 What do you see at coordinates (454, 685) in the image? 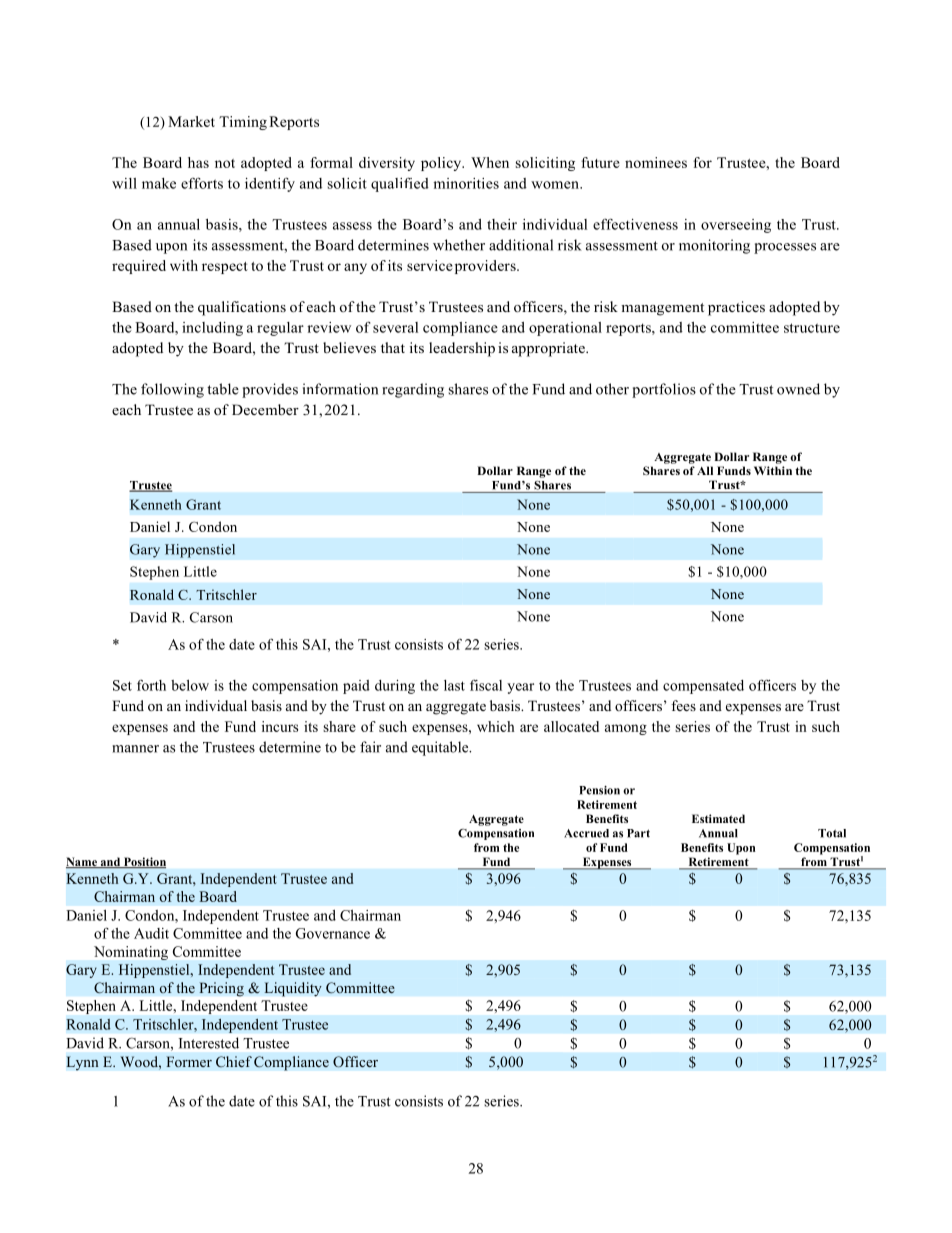
I see `last` at bounding box center [454, 685].
